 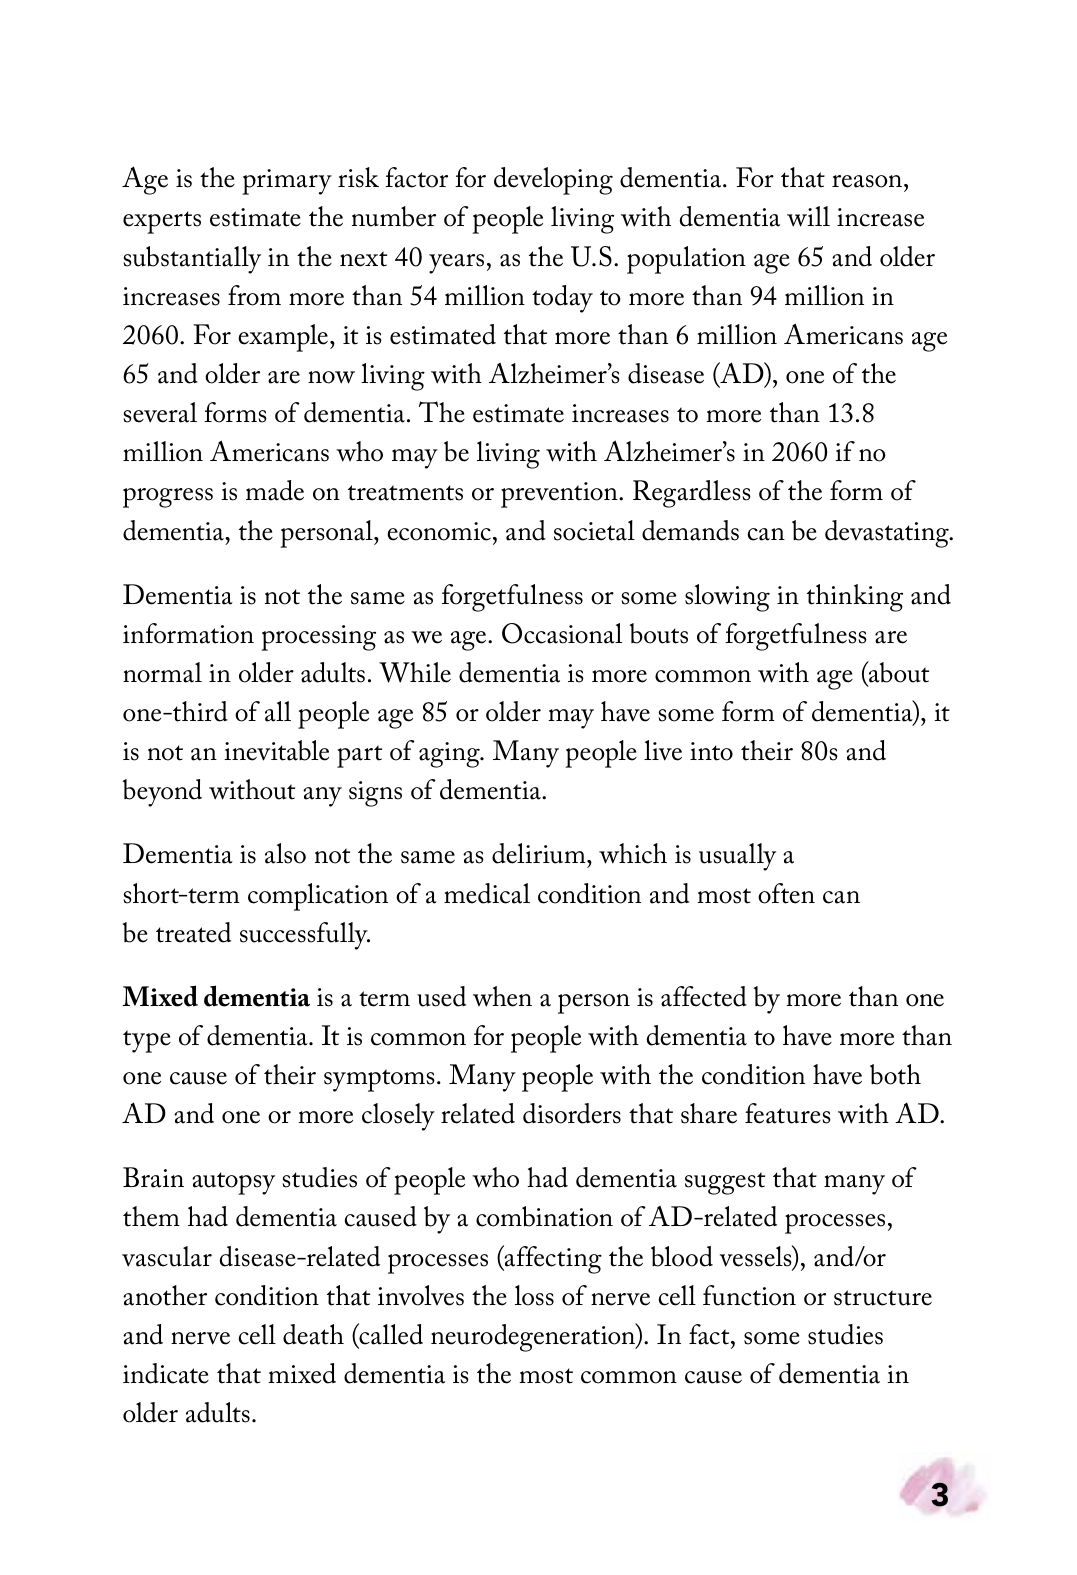 What do you see at coordinates (534, 1295) in the image?
I see `loss` at bounding box center [534, 1295].
